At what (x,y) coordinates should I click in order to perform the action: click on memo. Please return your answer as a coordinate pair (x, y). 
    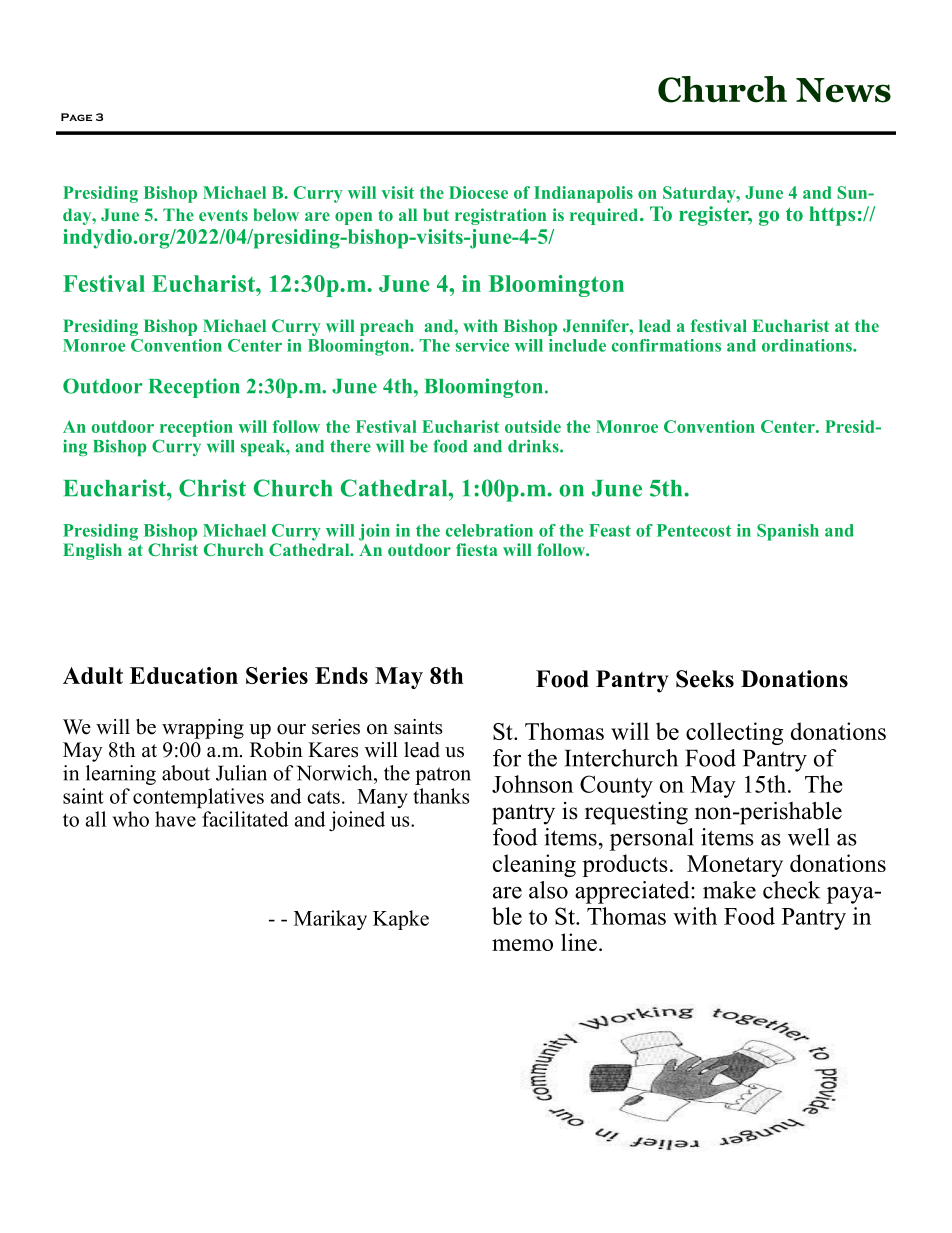
    Looking at the image, I should click on (522, 945).
